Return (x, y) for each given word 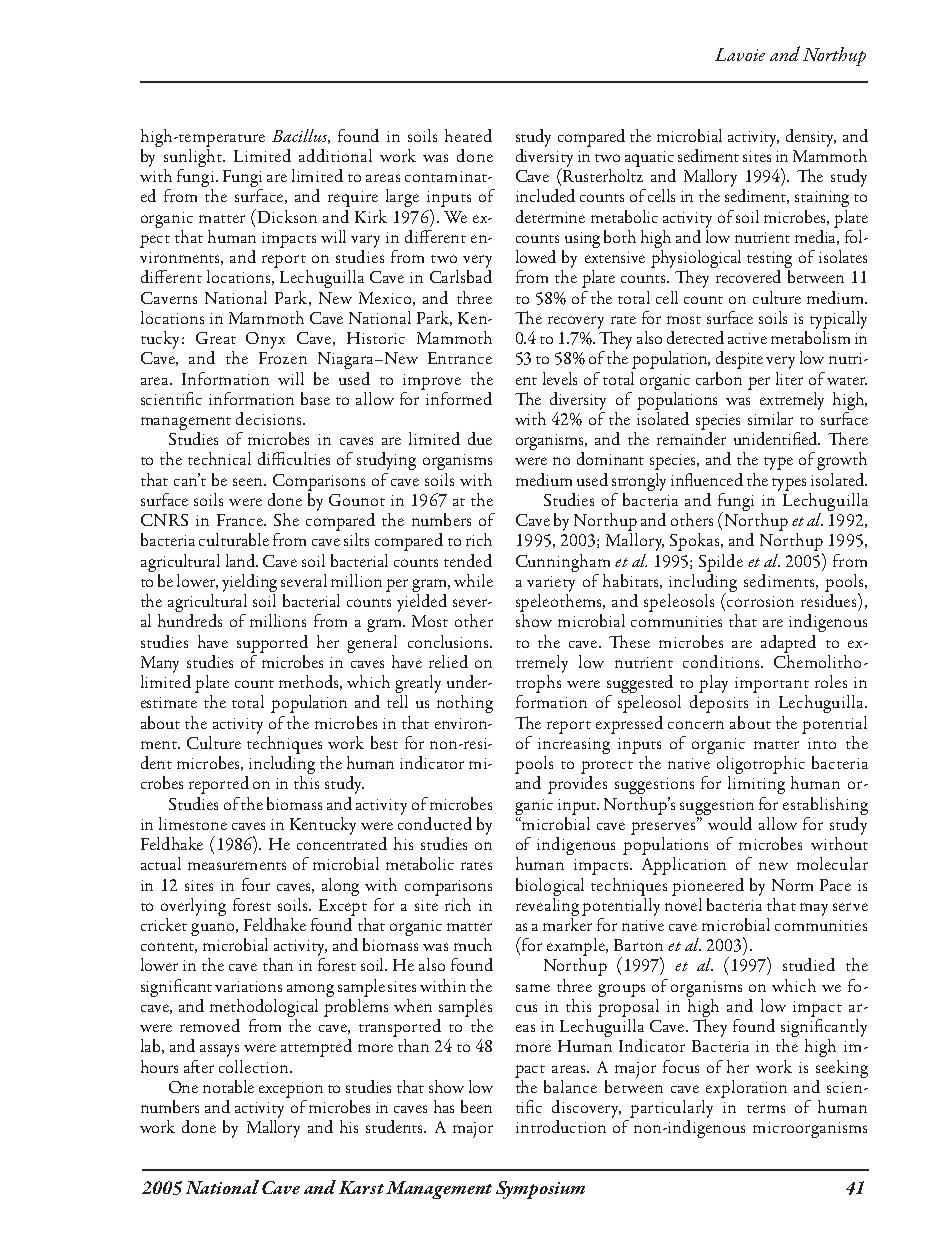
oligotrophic (761, 766)
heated (468, 135)
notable (228, 1086)
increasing (574, 746)
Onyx (265, 340)
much (473, 944)
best (384, 742)
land (242, 560)
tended (468, 560)
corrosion (759, 600)
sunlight (194, 158)
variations (248, 986)
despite (739, 360)
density (811, 138)
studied (809, 964)
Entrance (460, 358)
